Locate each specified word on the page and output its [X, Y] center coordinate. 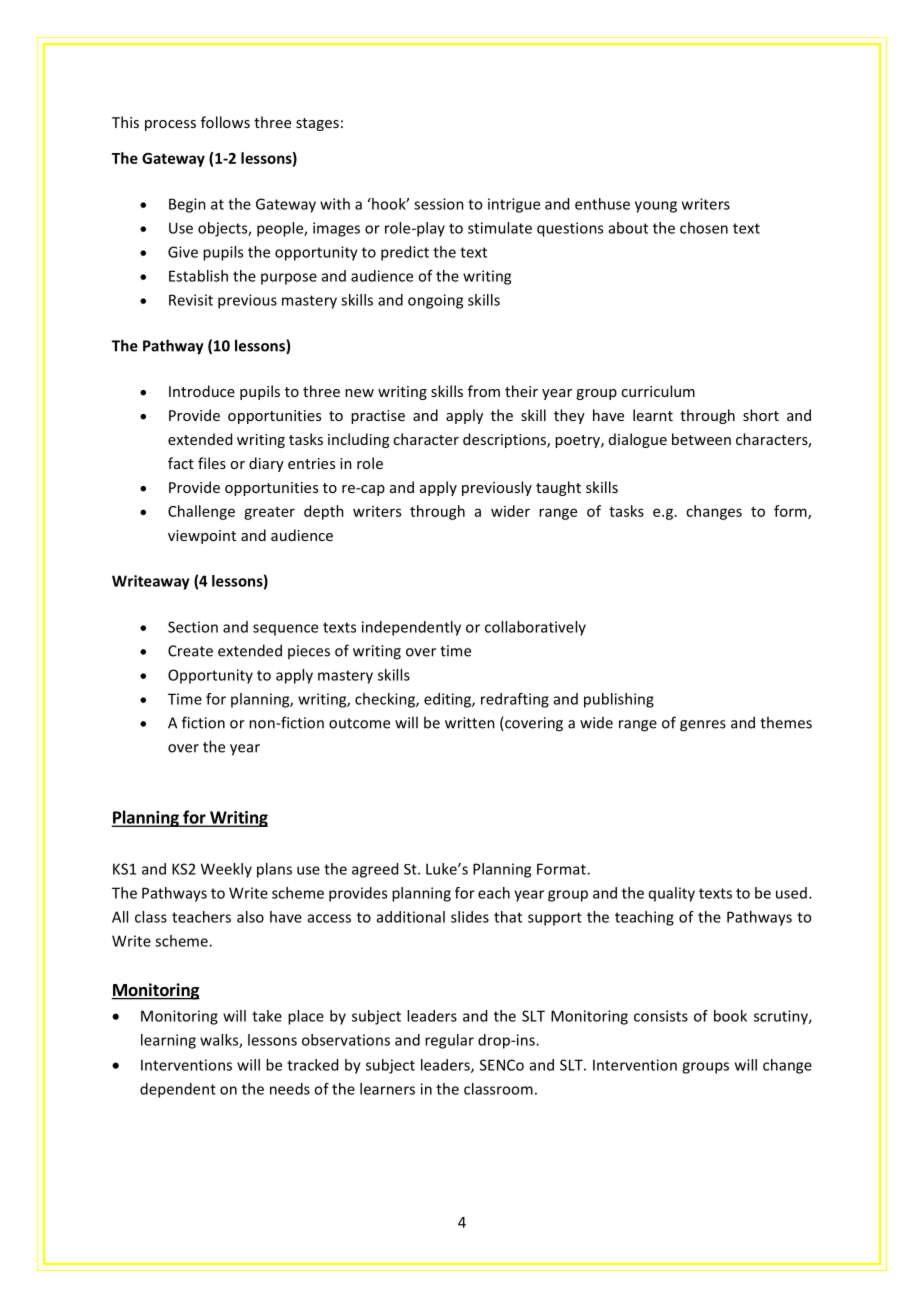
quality [672, 894]
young [656, 207]
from [484, 391]
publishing [619, 700]
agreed [375, 870]
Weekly [226, 870]
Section [193, 627]
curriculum [658, 391]
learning [168, 1041]
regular [449, 1041]
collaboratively [535, 628]
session [439, 204]
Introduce [202, 391]
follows [225, 122]
